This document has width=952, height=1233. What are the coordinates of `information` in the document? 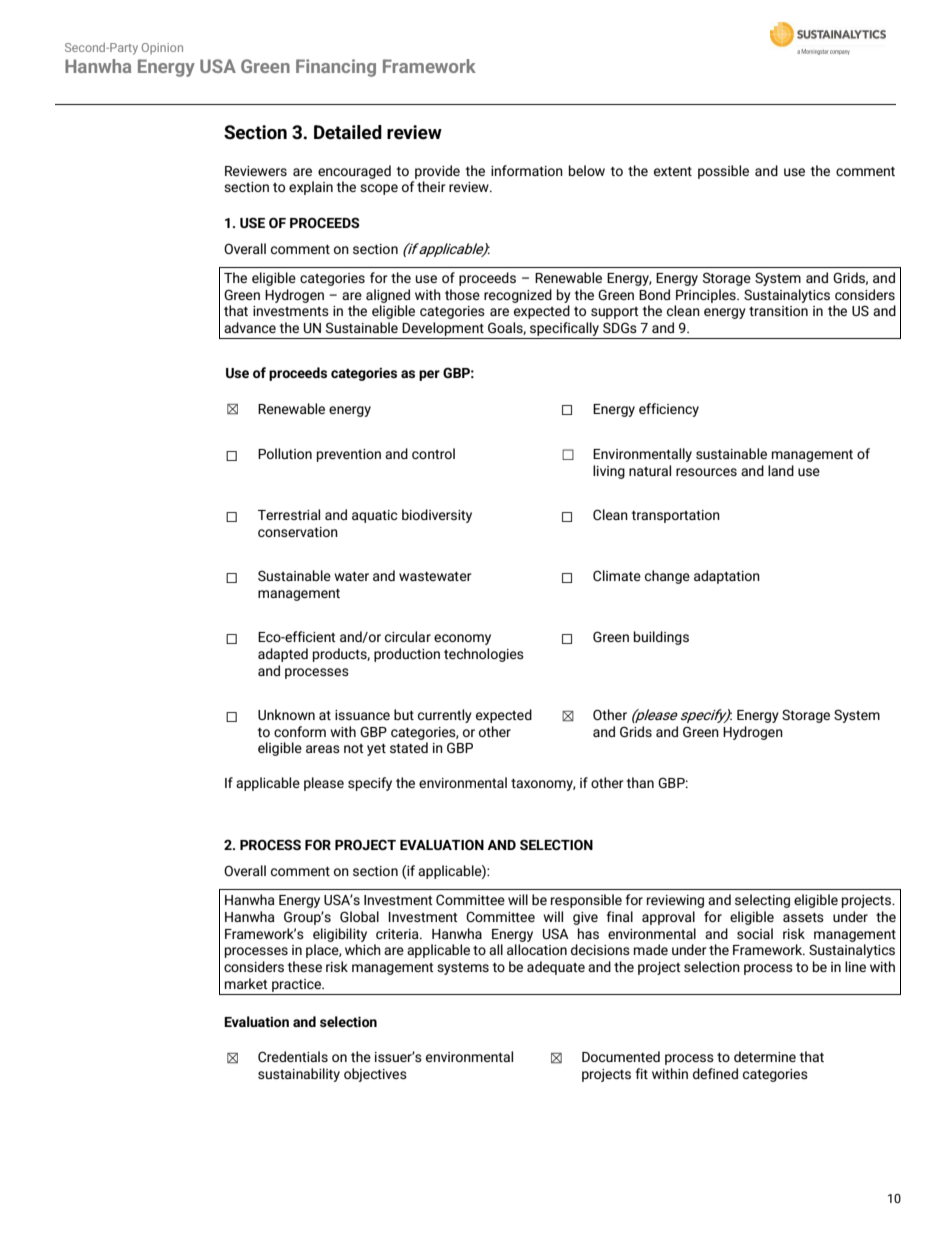 It's located at (527, 170).
